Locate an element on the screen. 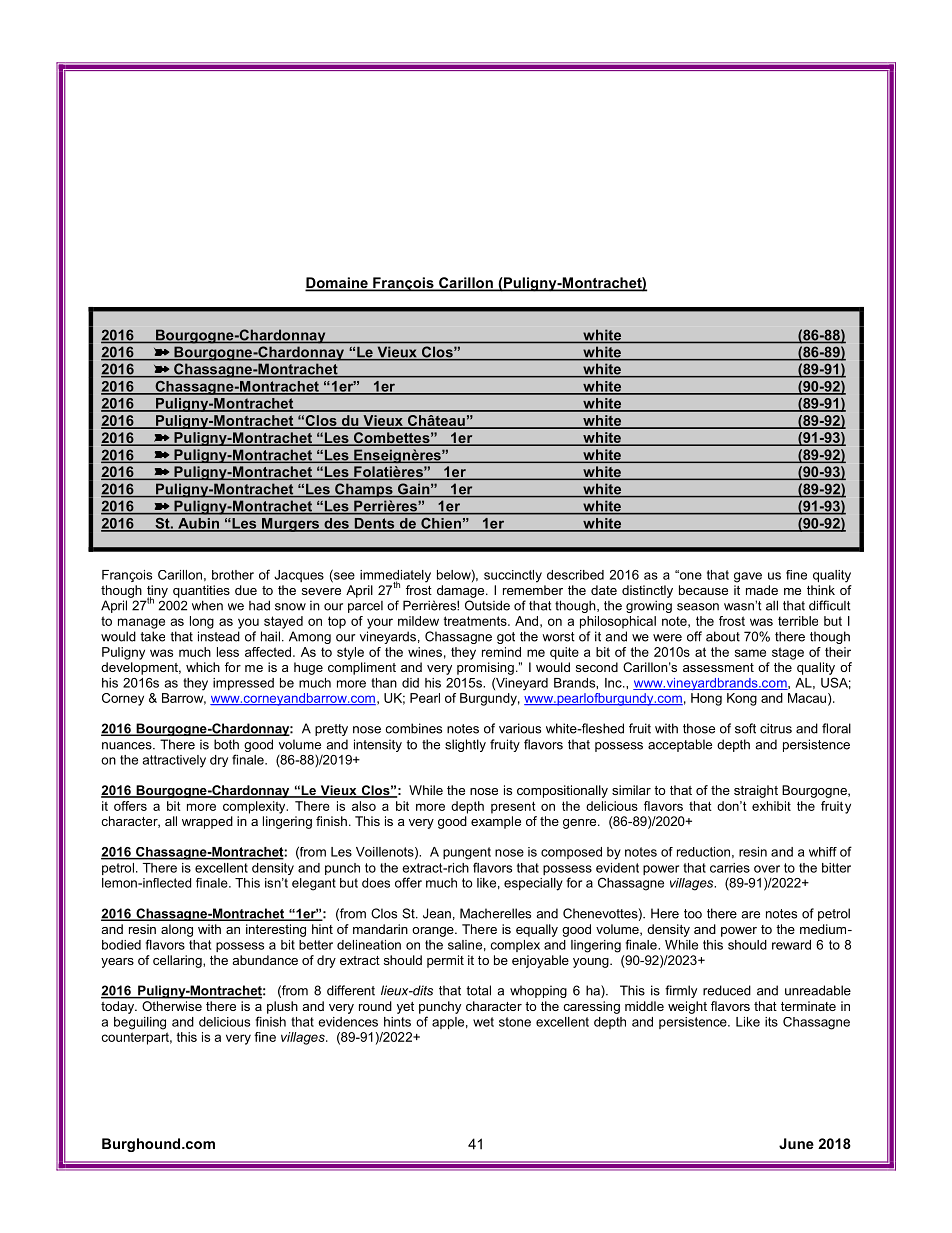 The image size is (952, 1233). wet is located at coordinates (483, 1022).
